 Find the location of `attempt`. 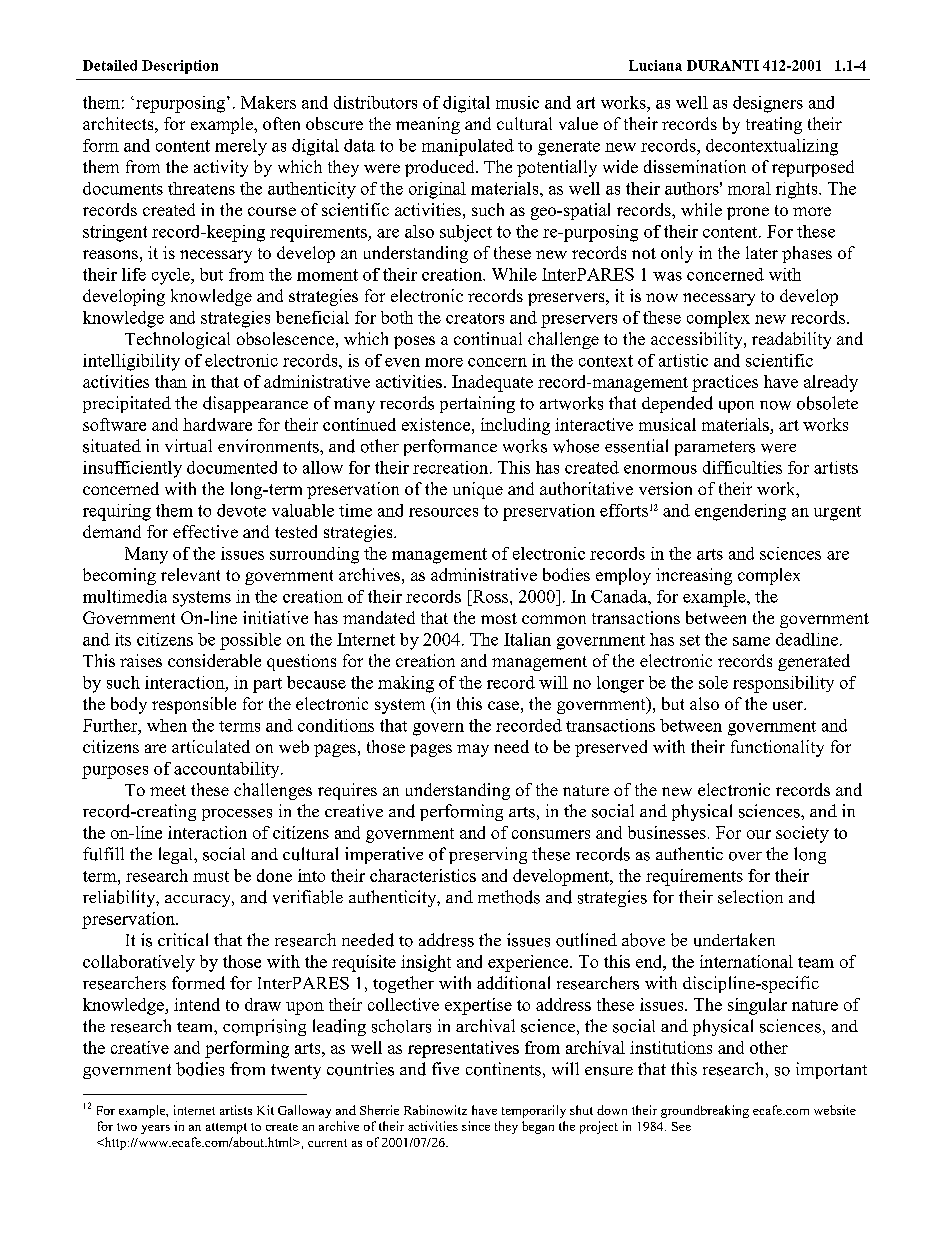

attempt is located at coordinates (226, 1128).
